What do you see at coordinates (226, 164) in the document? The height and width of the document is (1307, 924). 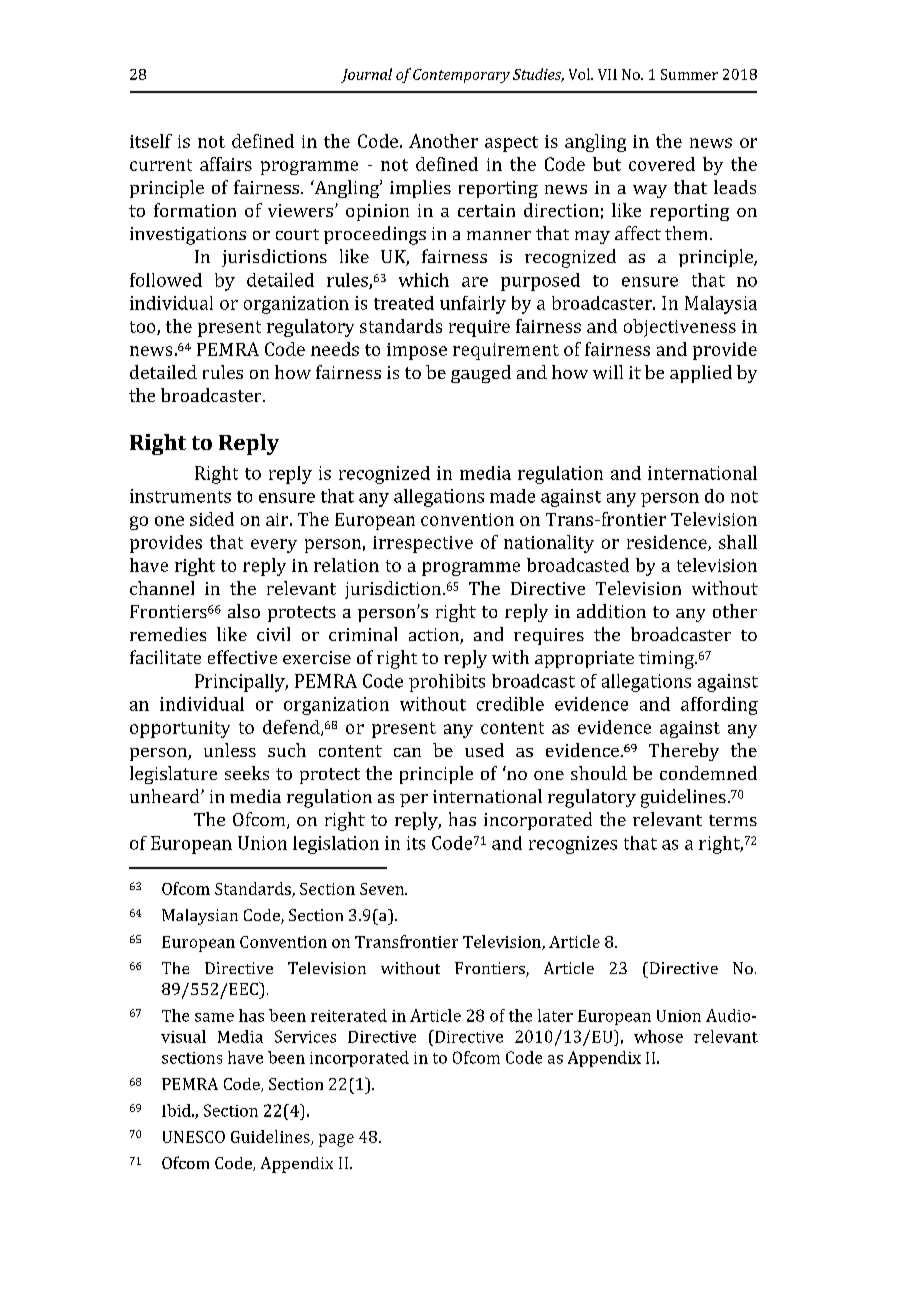 I see `affairs` at bounding box center [226, 164].
